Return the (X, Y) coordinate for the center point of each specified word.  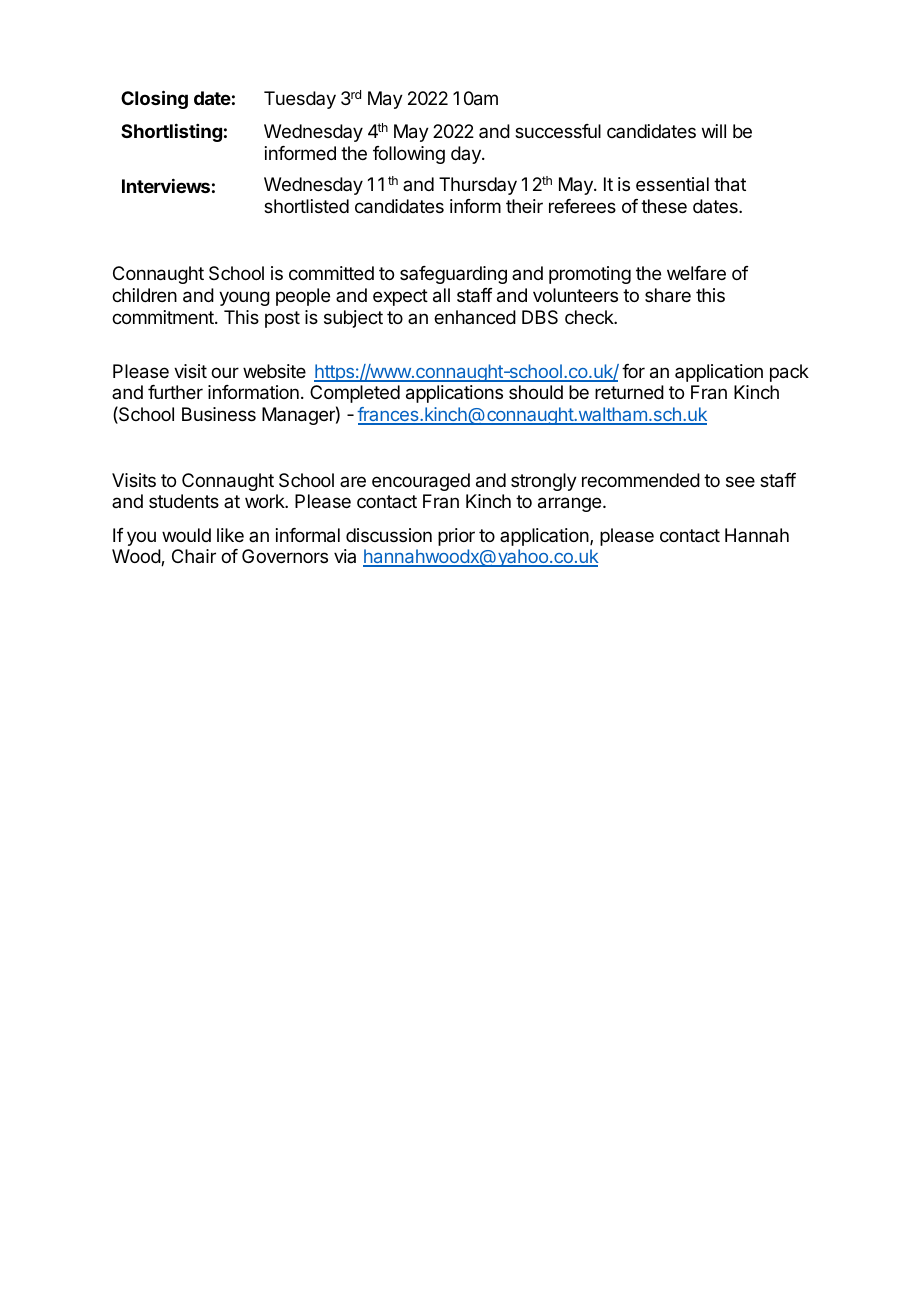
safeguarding (453, 275)
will (714, 131)
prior (456, 537)
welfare (696, 273)
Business (219, 414)
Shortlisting (171, 132)
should (536, 392)
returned (629, 392)
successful (558, 131)
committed (331, 273)
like (230, 535)
